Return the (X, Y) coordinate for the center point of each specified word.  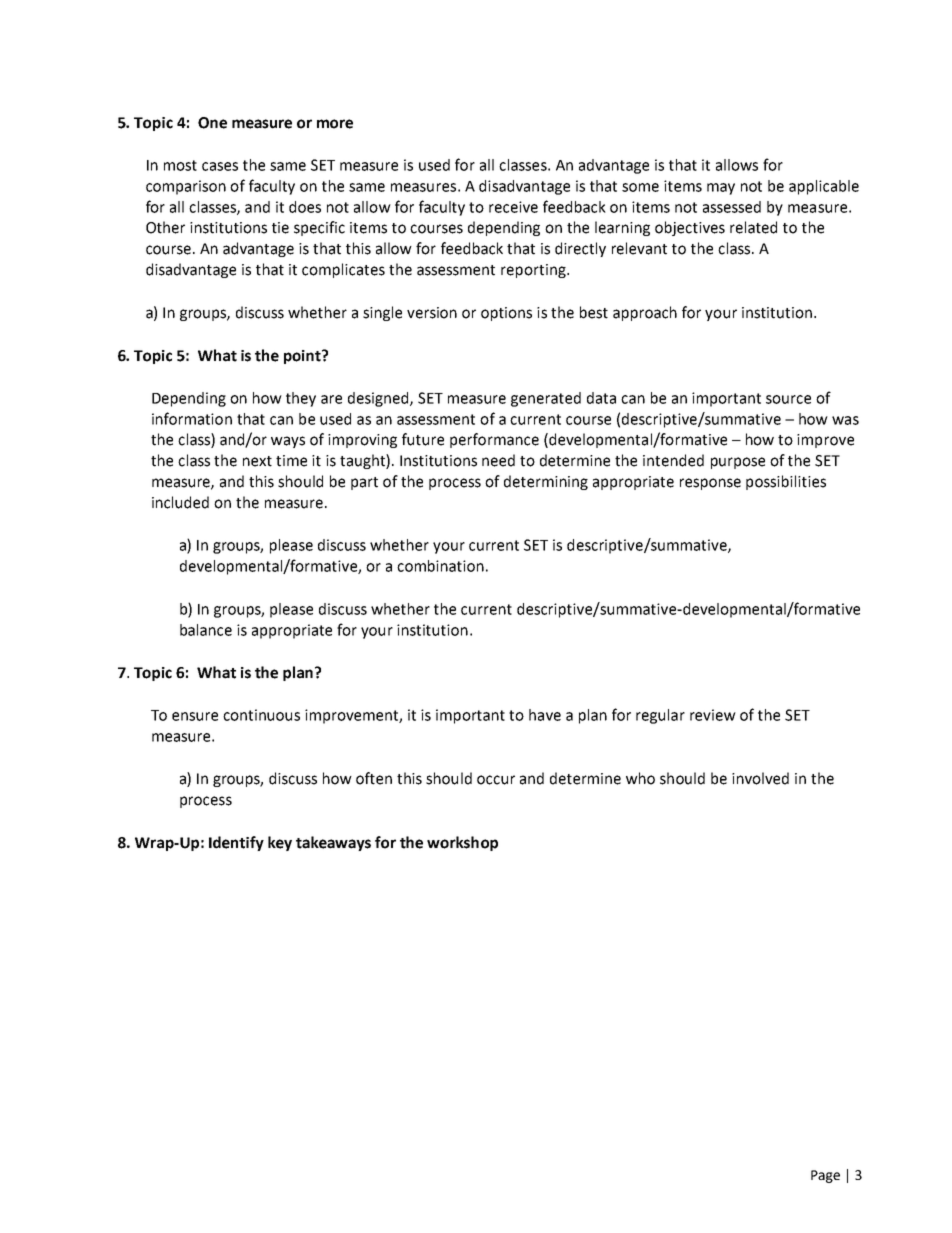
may (721, 189)
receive (513, 207)
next (257, 461)
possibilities (786, 482)
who (640, 778)
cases (220, 166)
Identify (236, 843)
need (498, 460)
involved (760, 778)
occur (496, 780)
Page (825, 1176)
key (280, 843)
